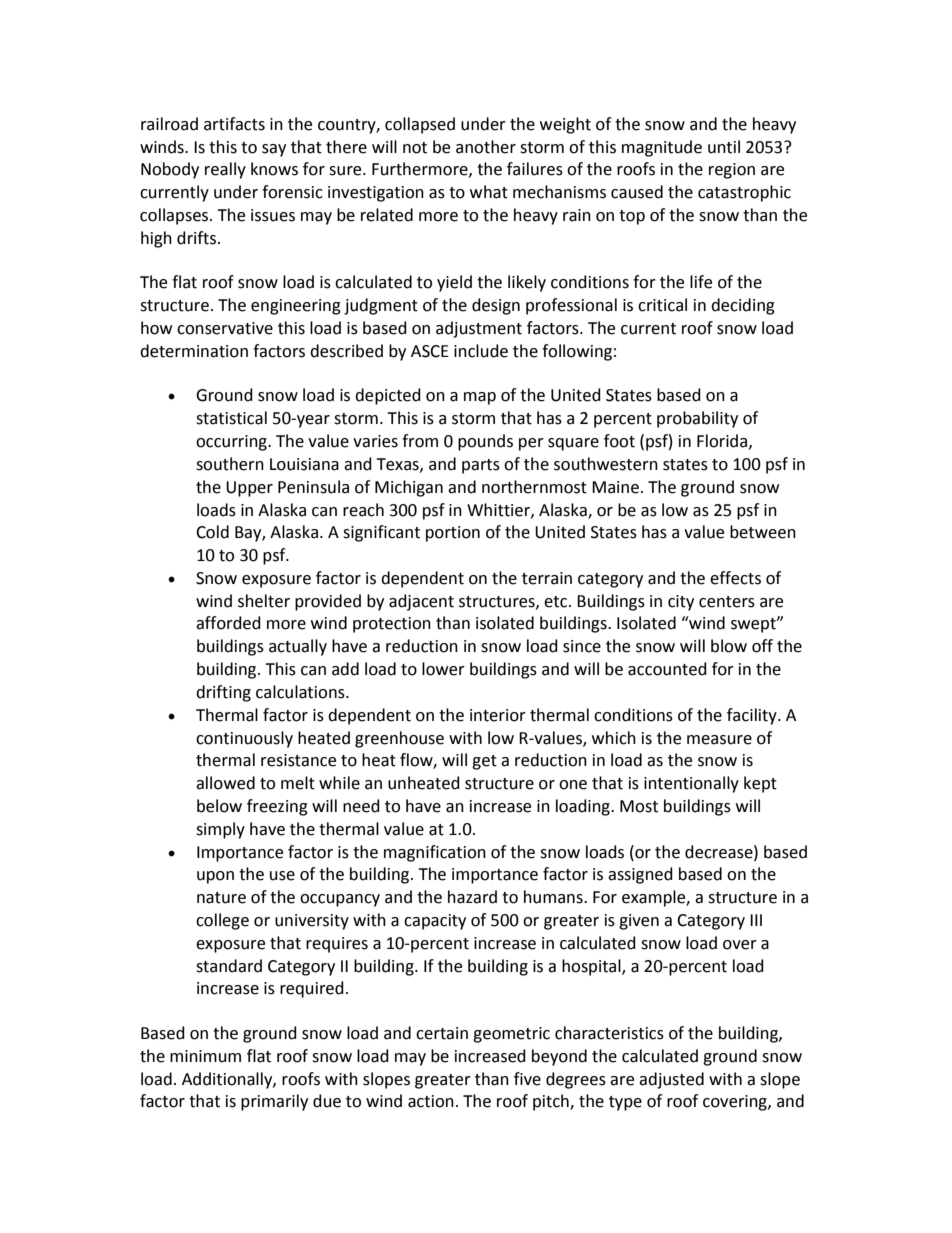  I want to click on afforded, so click(228, 623).
